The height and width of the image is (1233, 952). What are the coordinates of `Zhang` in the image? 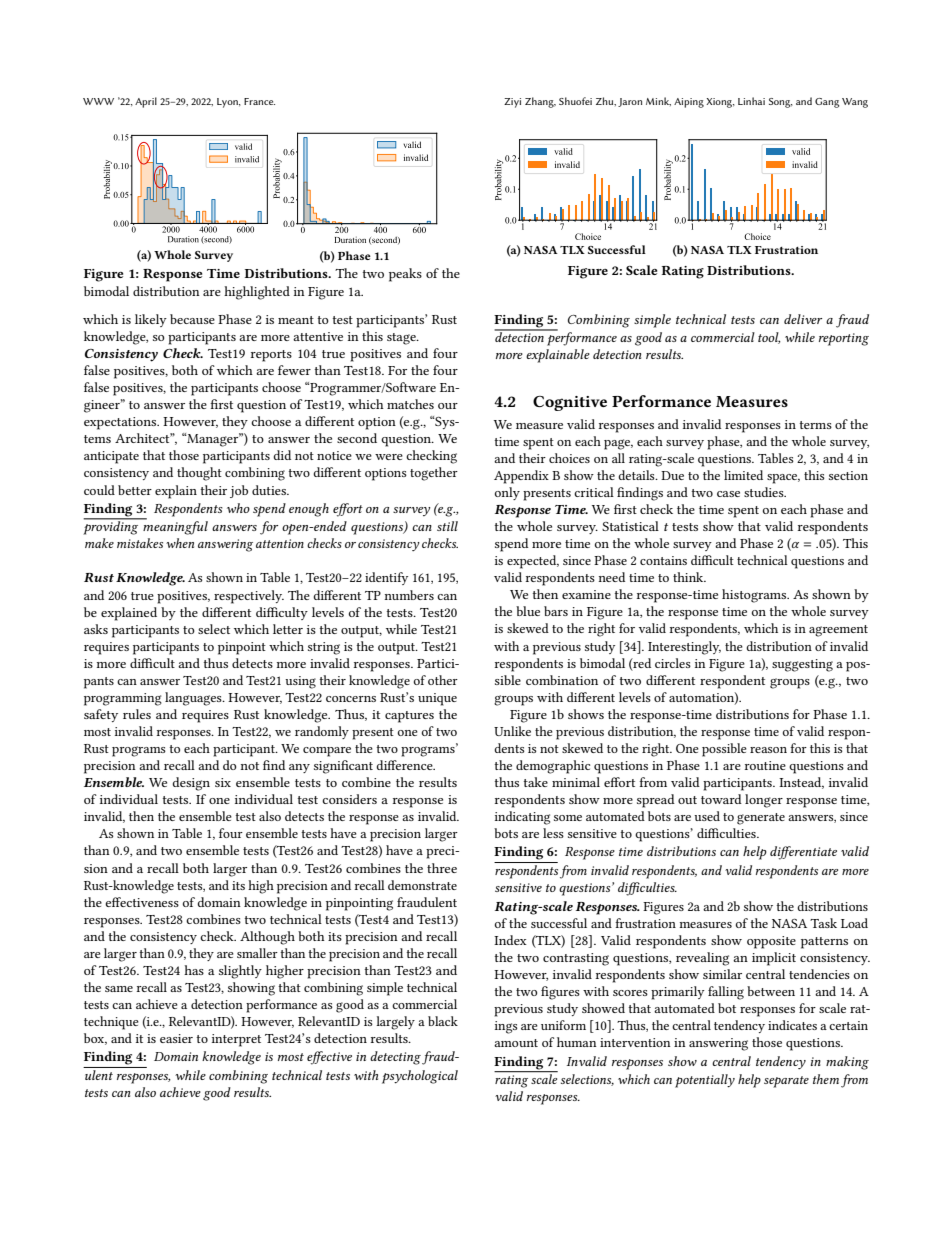 It's located at (540, 102).
